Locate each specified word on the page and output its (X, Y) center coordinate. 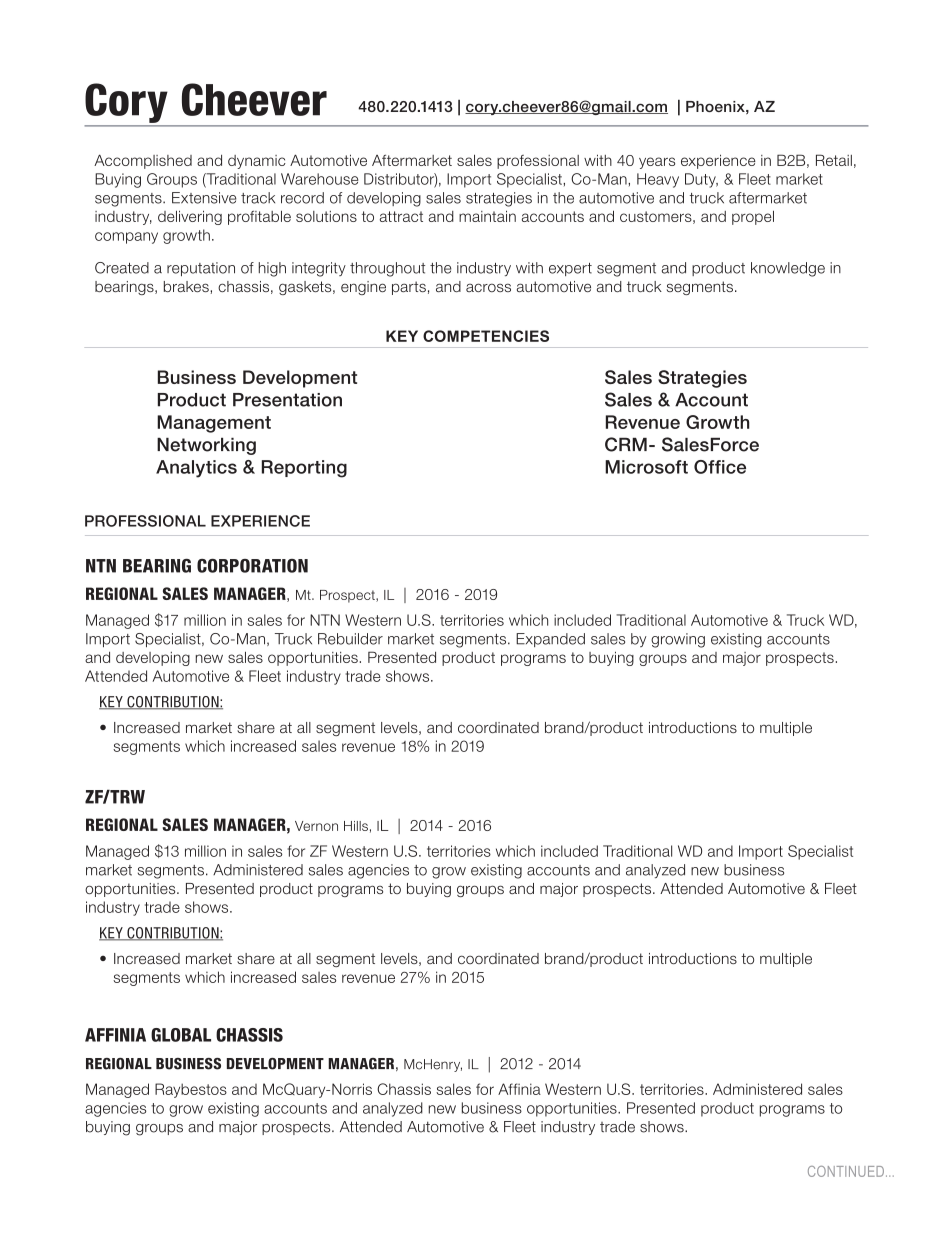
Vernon (316, 826)
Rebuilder (350, 639)
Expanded (550, 640)
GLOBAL (181, 1035)
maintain (487, 216)
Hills (356, 826)
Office (720, 467)
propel (753, 217)
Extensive (204, 198)
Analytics (196, 469)
